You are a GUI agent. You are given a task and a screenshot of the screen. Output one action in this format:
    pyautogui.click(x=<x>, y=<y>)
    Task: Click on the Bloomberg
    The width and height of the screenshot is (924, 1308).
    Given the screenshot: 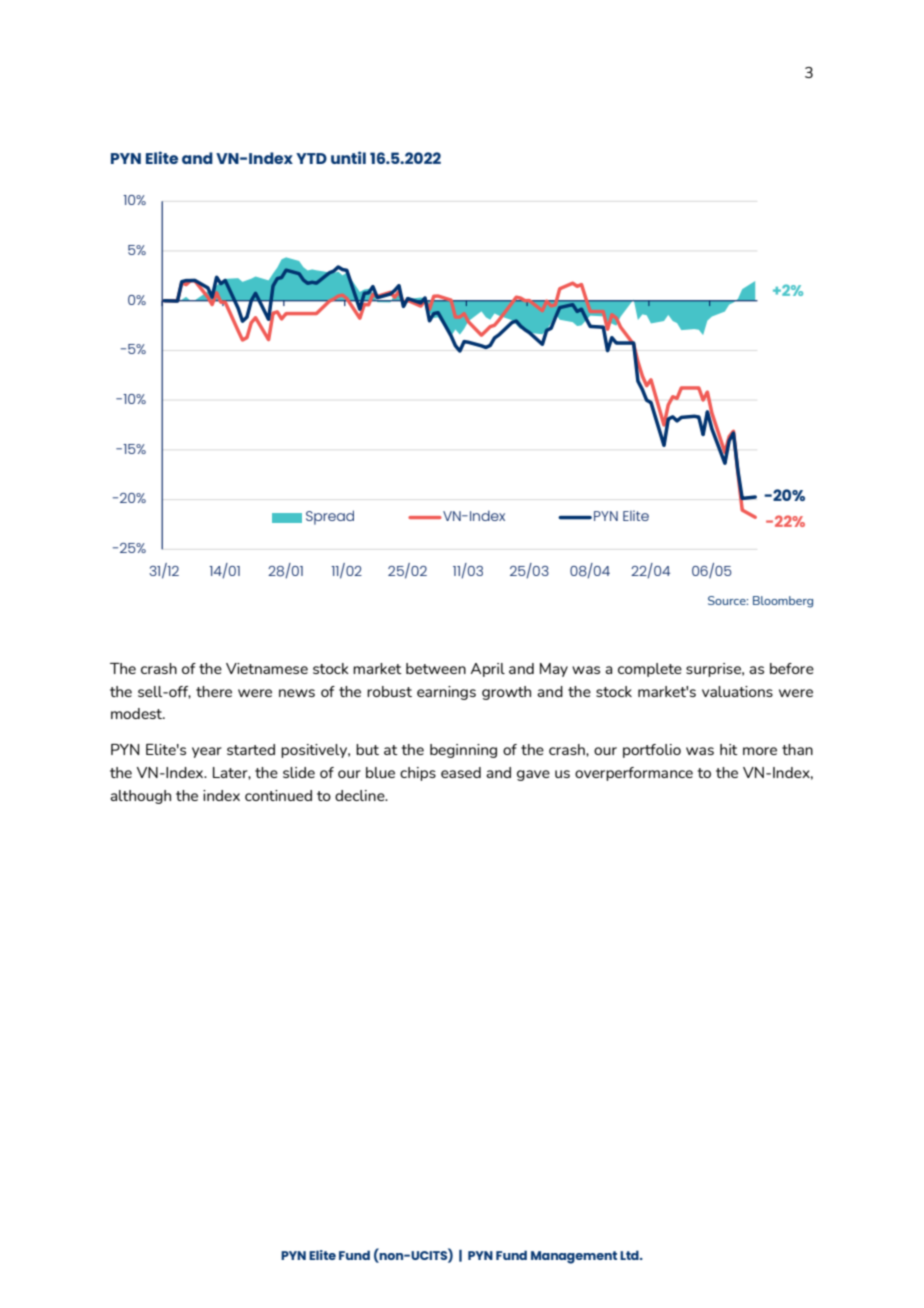 What is the action you would take?
    pyautogui.click(x=783, y=602)
